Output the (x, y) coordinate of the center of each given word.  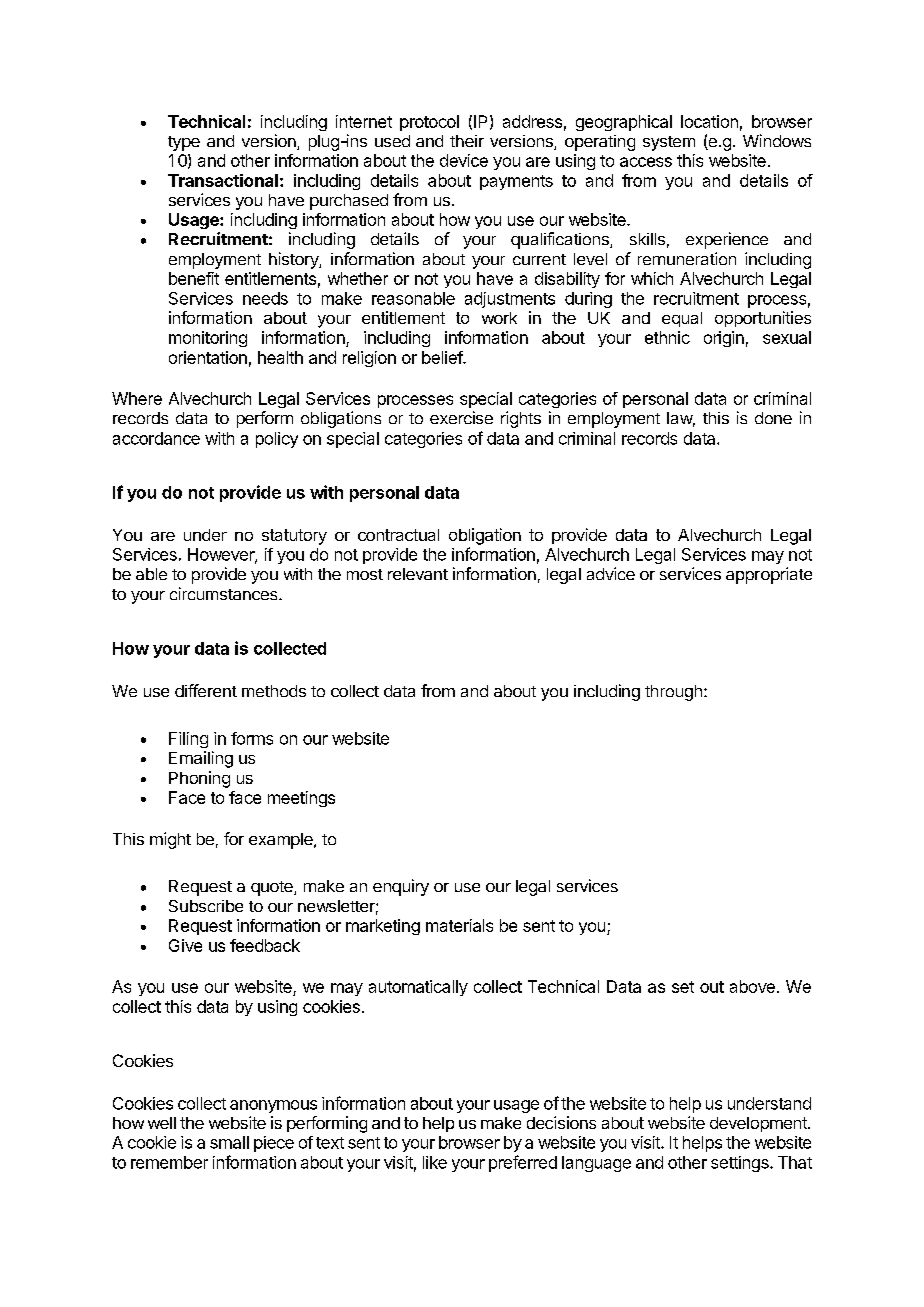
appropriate (769, 575)
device (464, 160)
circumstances (225, 593)
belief (443, 357)
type (184, 143)
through (673, 693)
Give (185, 945)
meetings (301, 799)
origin (724, 339)
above (752, 986)
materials (459, 925)
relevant (418, 574)
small (229, 1142)
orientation (208, 357)
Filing (188, 740)
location (709, 121)
